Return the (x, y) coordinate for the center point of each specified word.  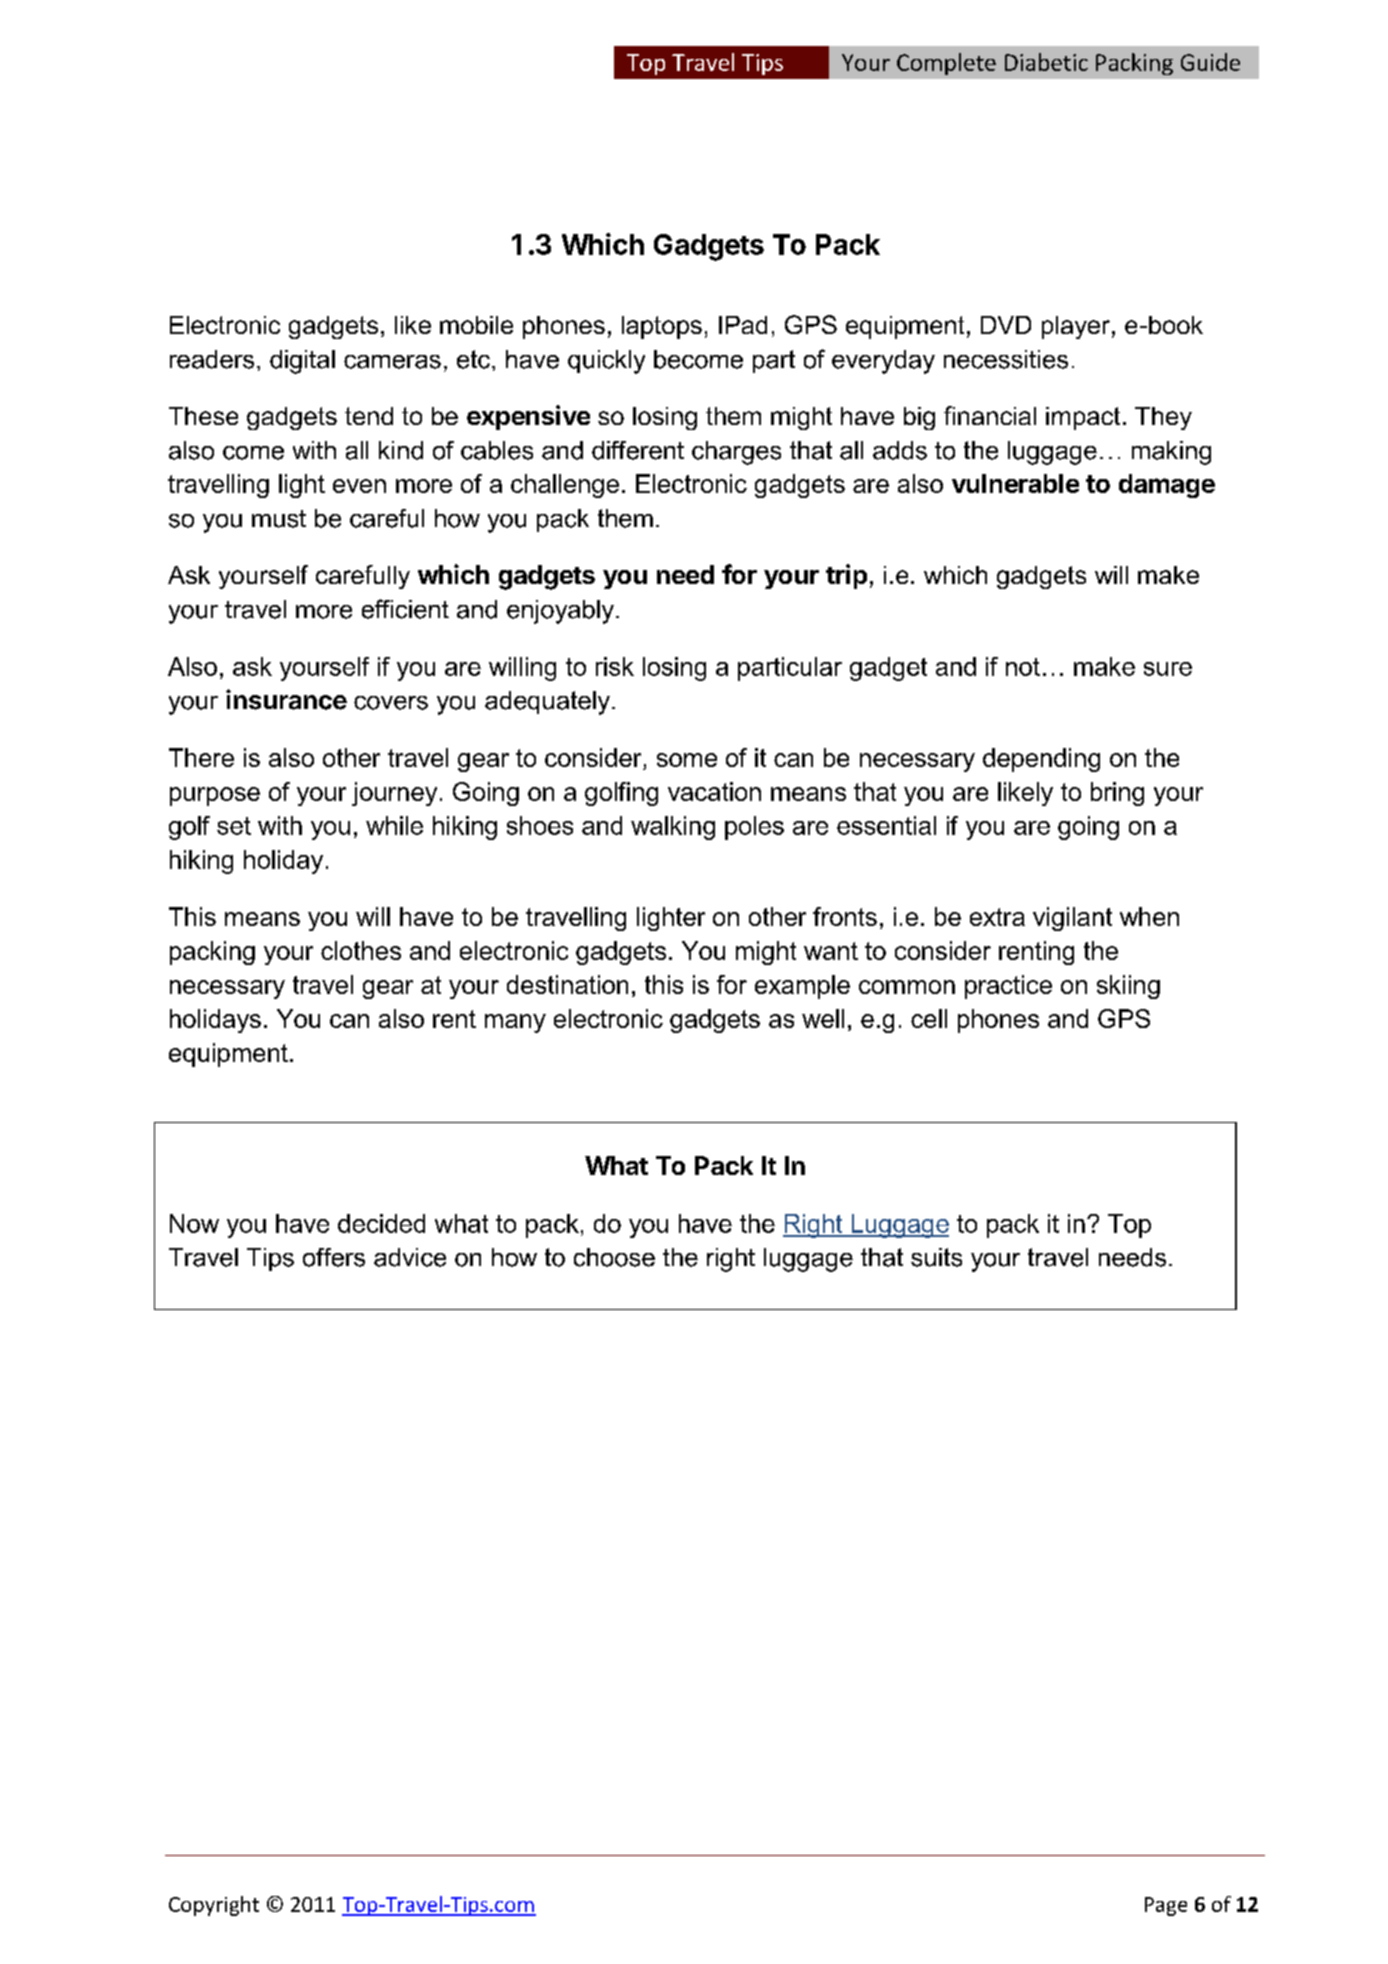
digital (302, 362)
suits (936, 1257)
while (394, 825)
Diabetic (1046, 62)
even (359, 486)
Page (1166, 1906)
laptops (662, 327)
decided (381, 1223)
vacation (714, 791)
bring (1117, 794)
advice (410, 1257)
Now (194, 1223)
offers (334, 1257)
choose (614, 1257)
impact (1083, 418)
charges (736, 453)
